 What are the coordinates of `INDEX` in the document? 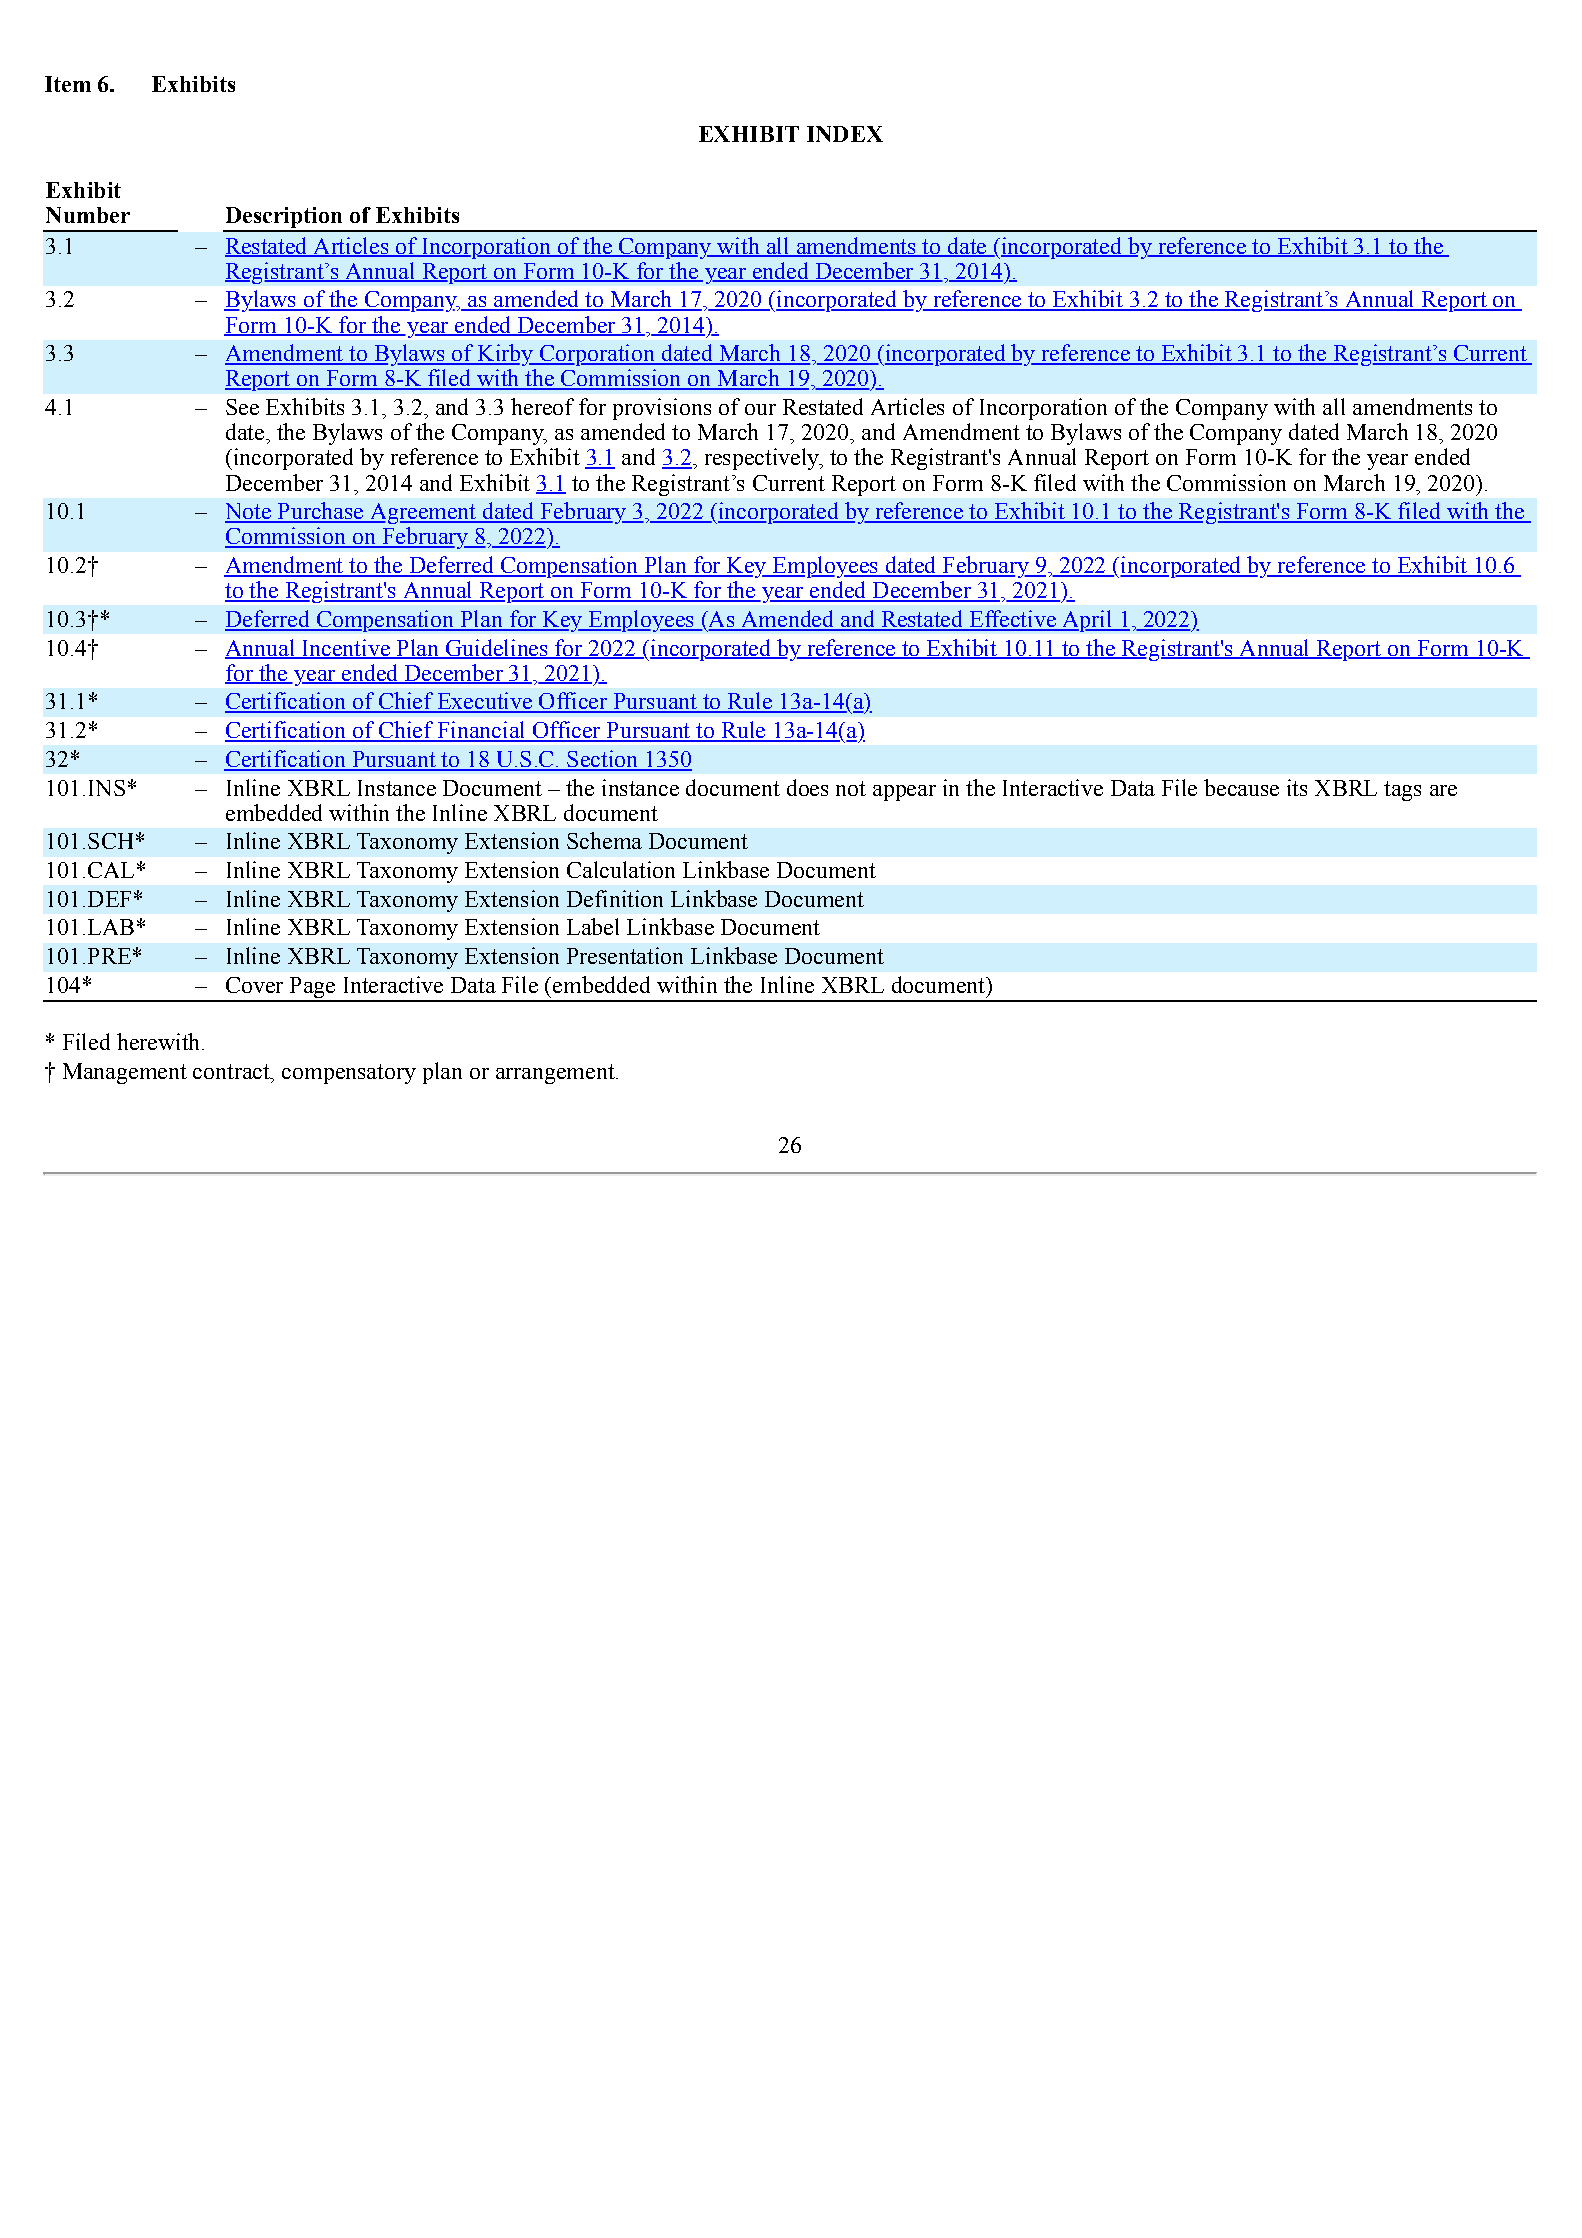 It's located at (845, 134).
